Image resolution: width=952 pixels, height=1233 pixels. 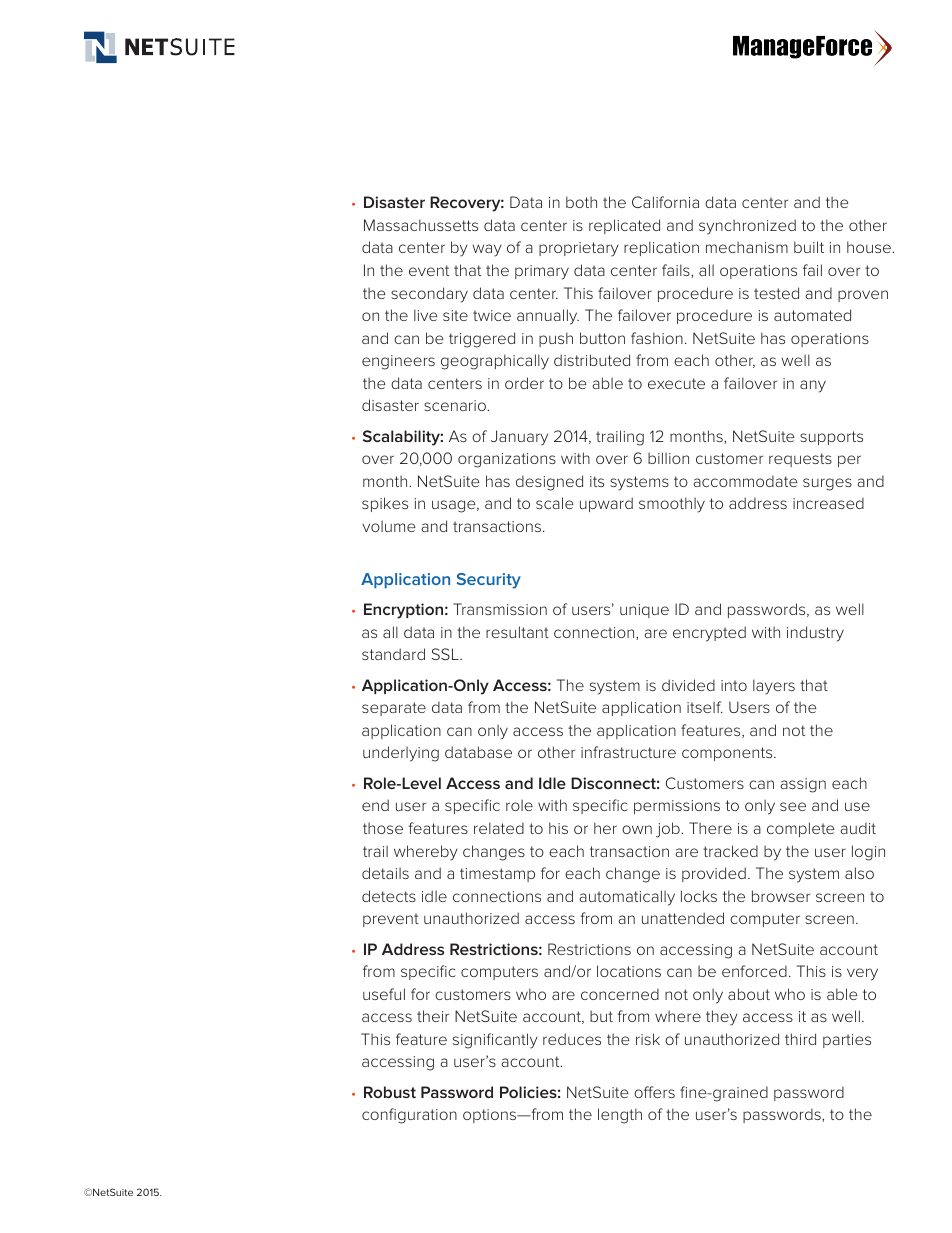 What do you see at coordinates (654, 1092) in the screenshot?
I see `offers` at bounding box center [654, 1092].
